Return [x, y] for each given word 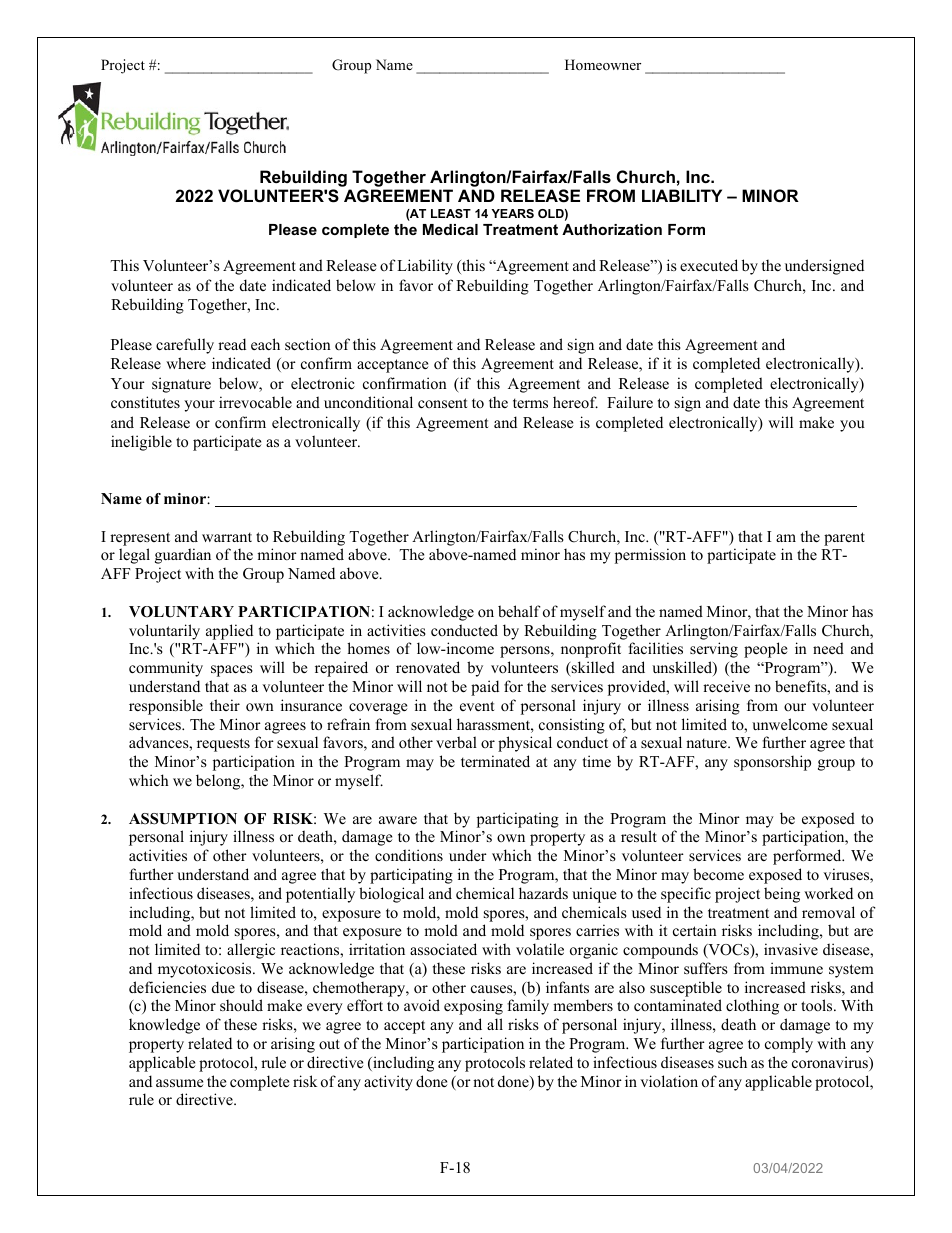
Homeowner [603, 64]
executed [709, 265]
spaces [232, 671]
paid [485, 688]
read [232, 344]
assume [179, 1083]
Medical [450, 229]
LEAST [451, 213]
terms [530, 403]
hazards [543, 893]
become [718, 874]
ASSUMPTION [183, 819]
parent [844, 539]
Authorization [612, 229]
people [765, 650]
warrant [227, 537]
